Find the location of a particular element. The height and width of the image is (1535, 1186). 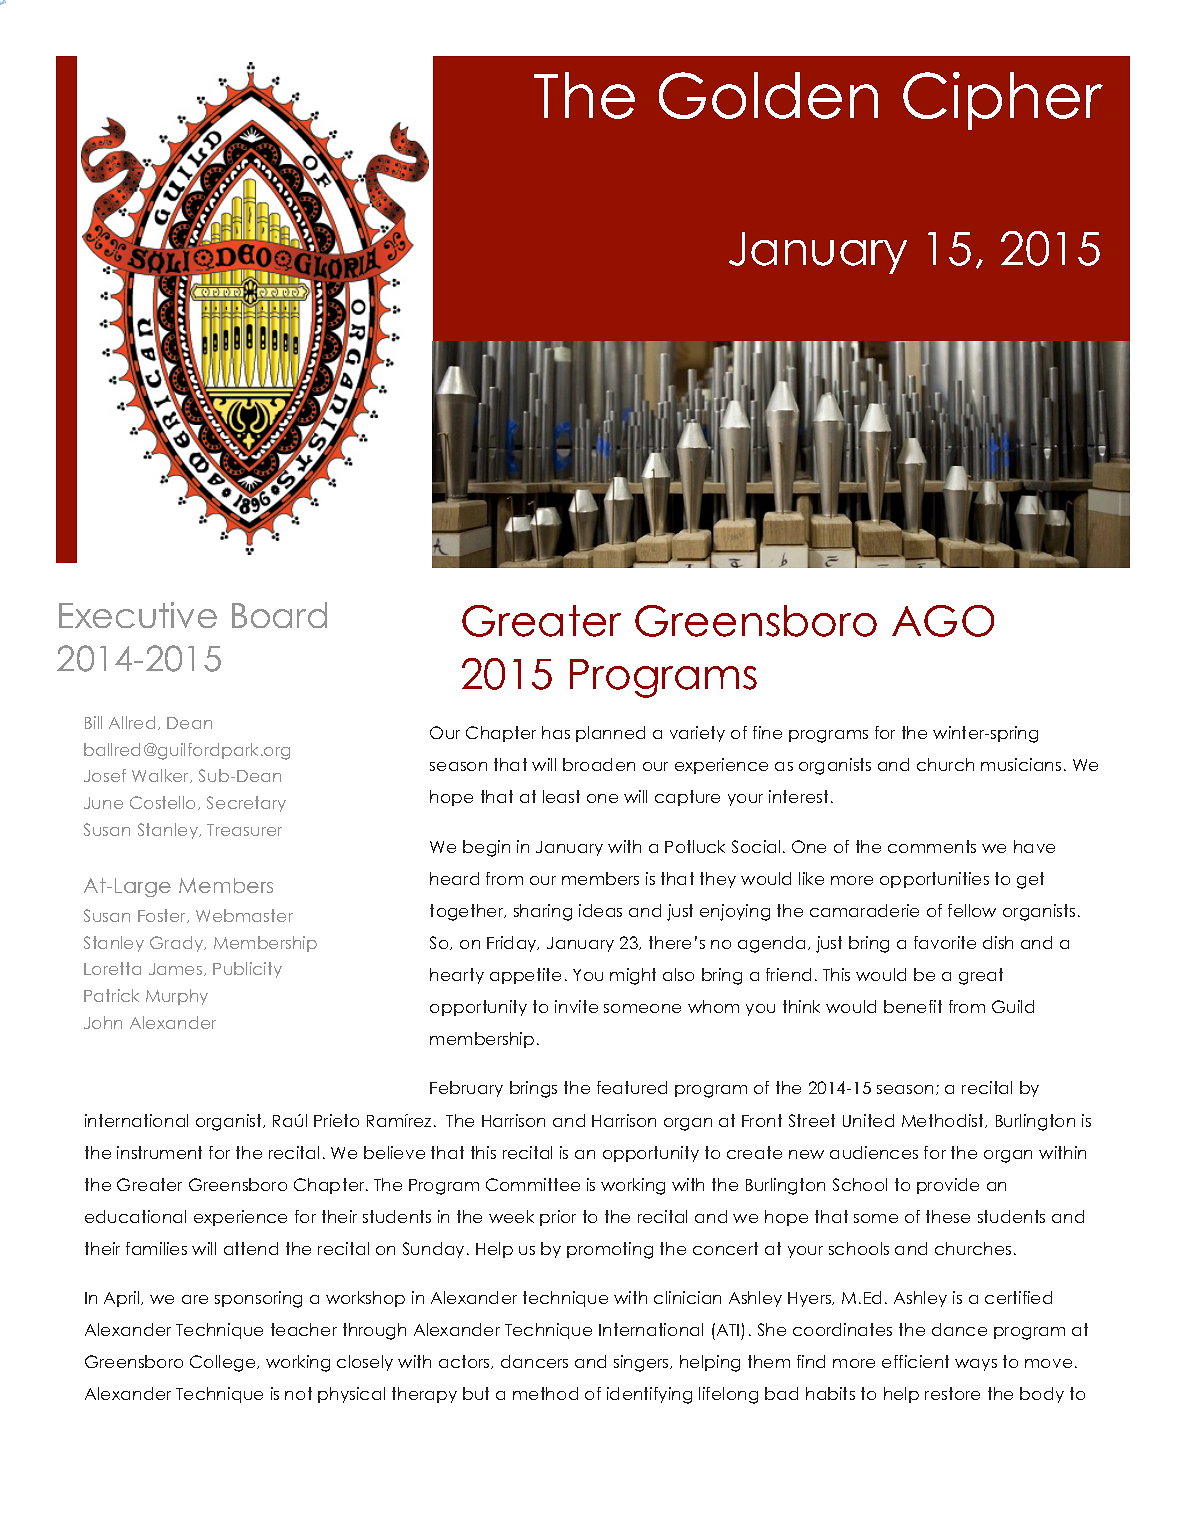

musicians is located at coordinates (1021, 764).
